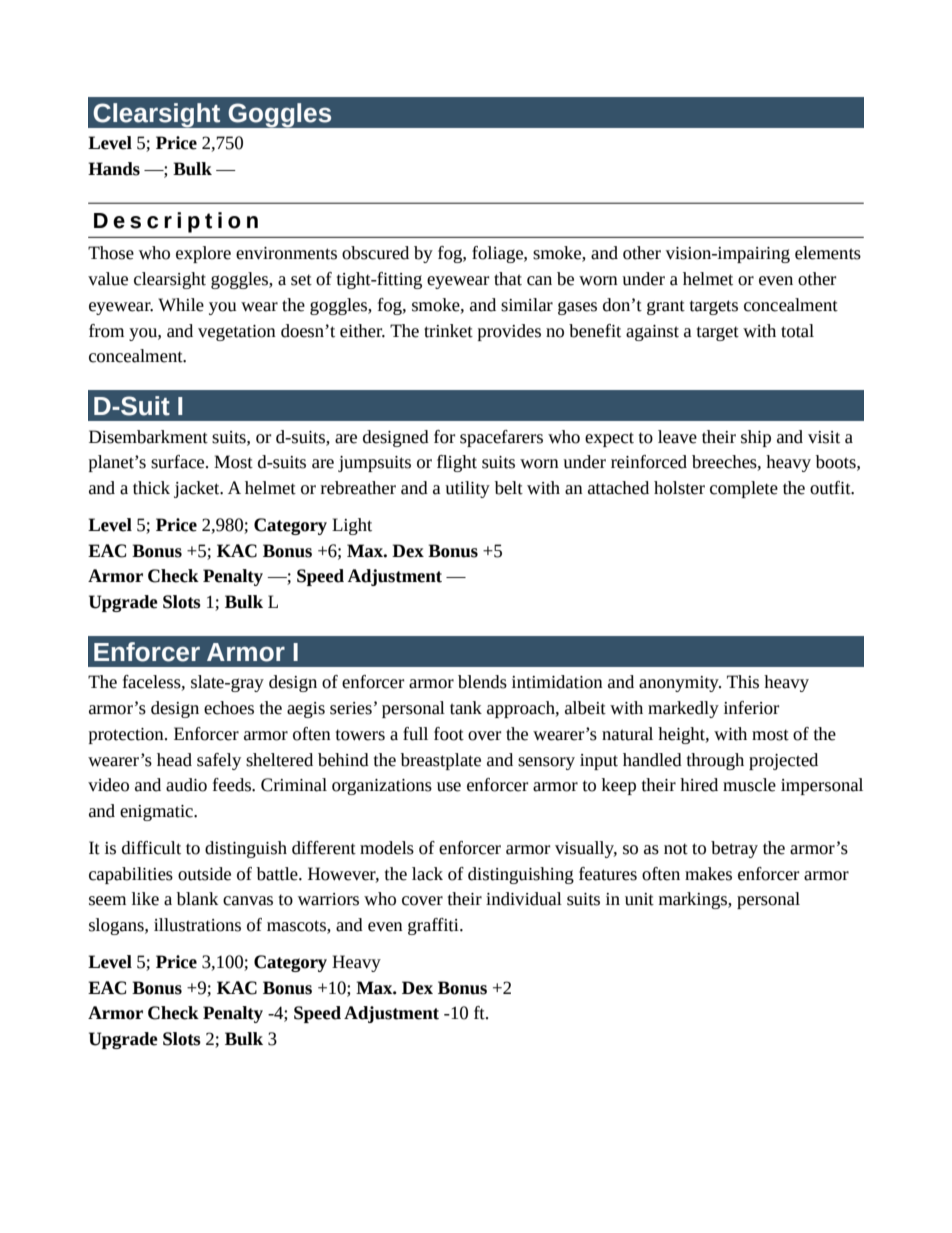  Describe the element at coordinates (197, 899) in the page. I see `blank` at that location.
